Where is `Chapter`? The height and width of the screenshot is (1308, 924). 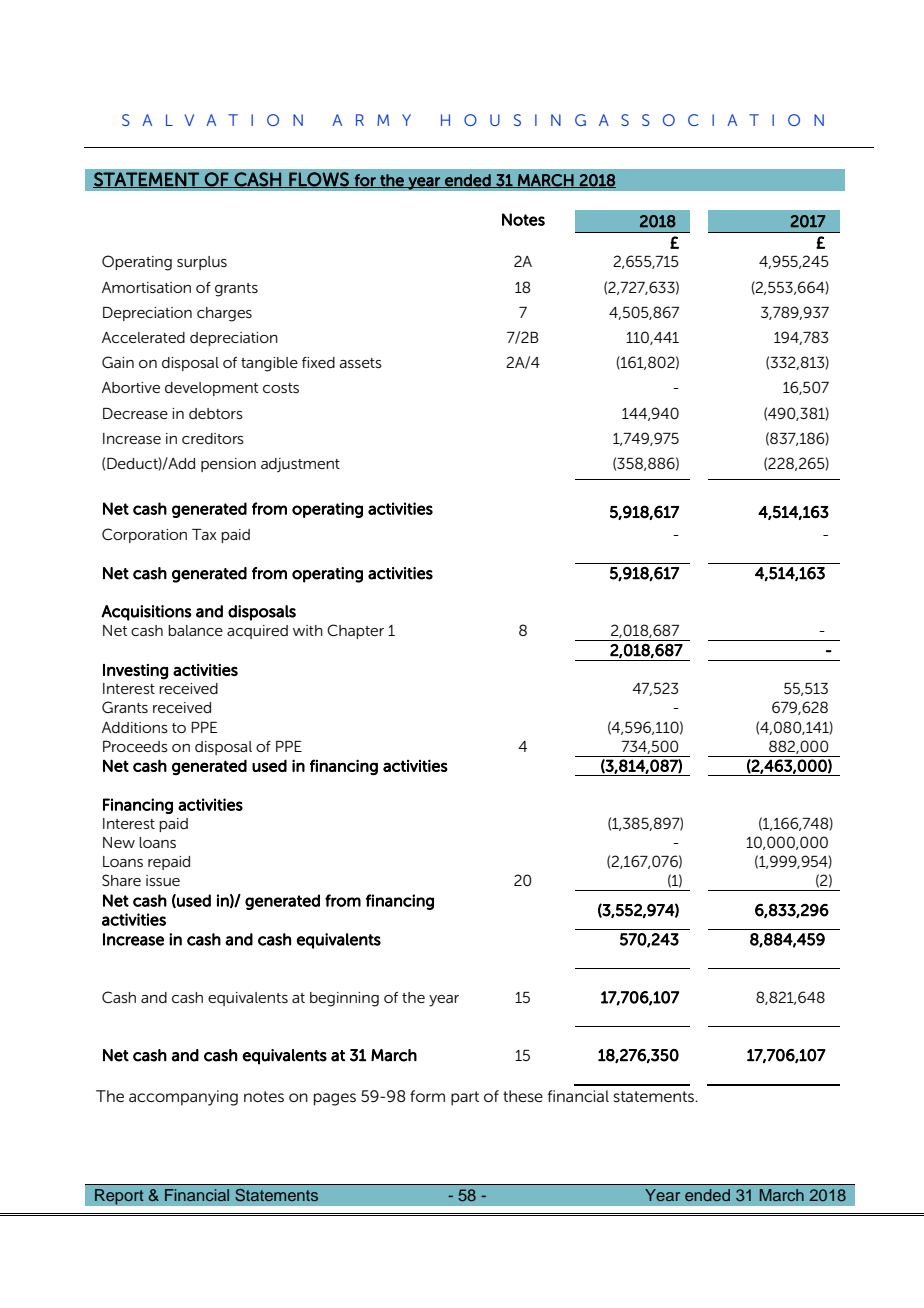
Chapter is located at coordinates (355, 631).
